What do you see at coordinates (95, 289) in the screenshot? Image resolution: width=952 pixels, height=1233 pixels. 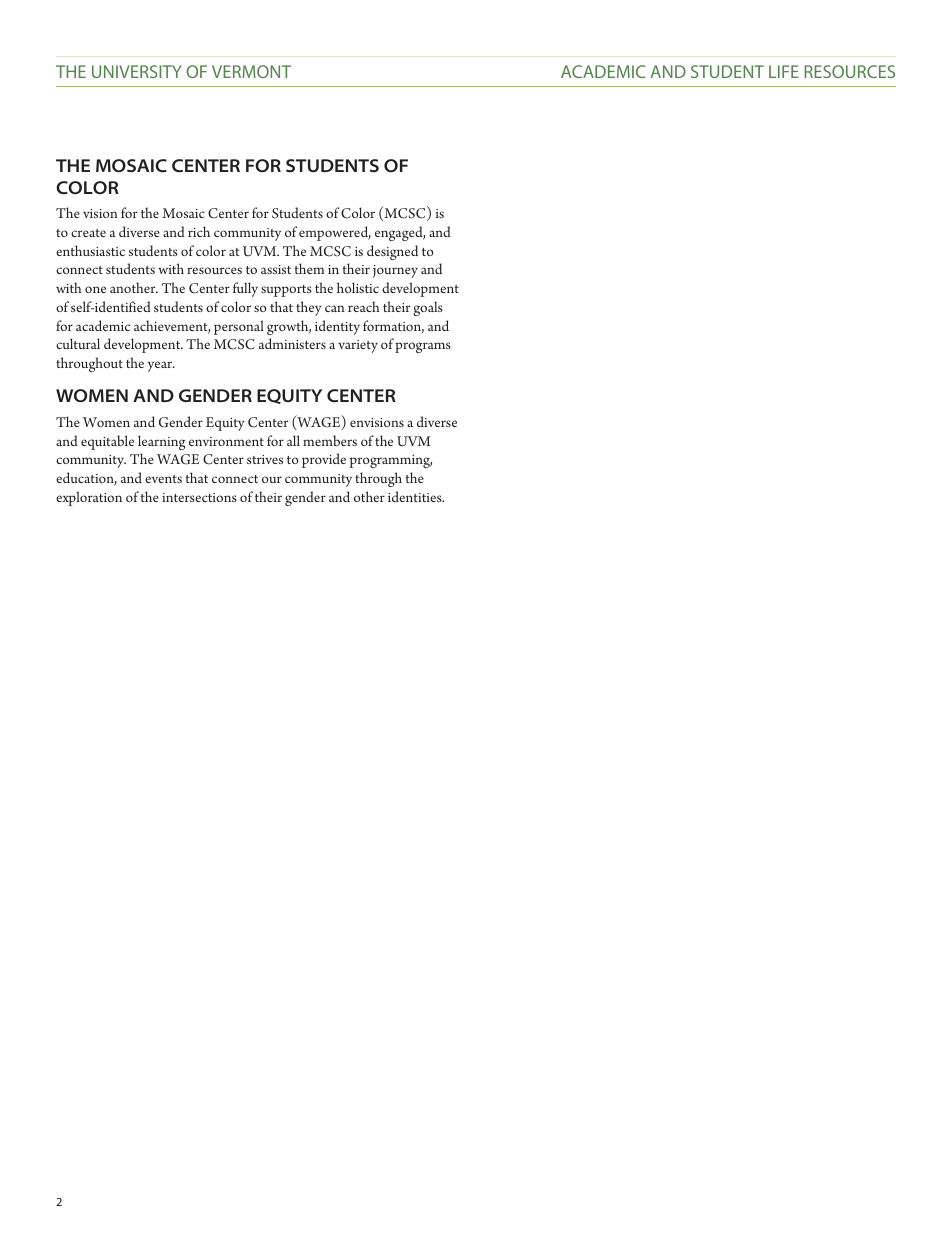 I see `one` at bounding box center [95, 289].
